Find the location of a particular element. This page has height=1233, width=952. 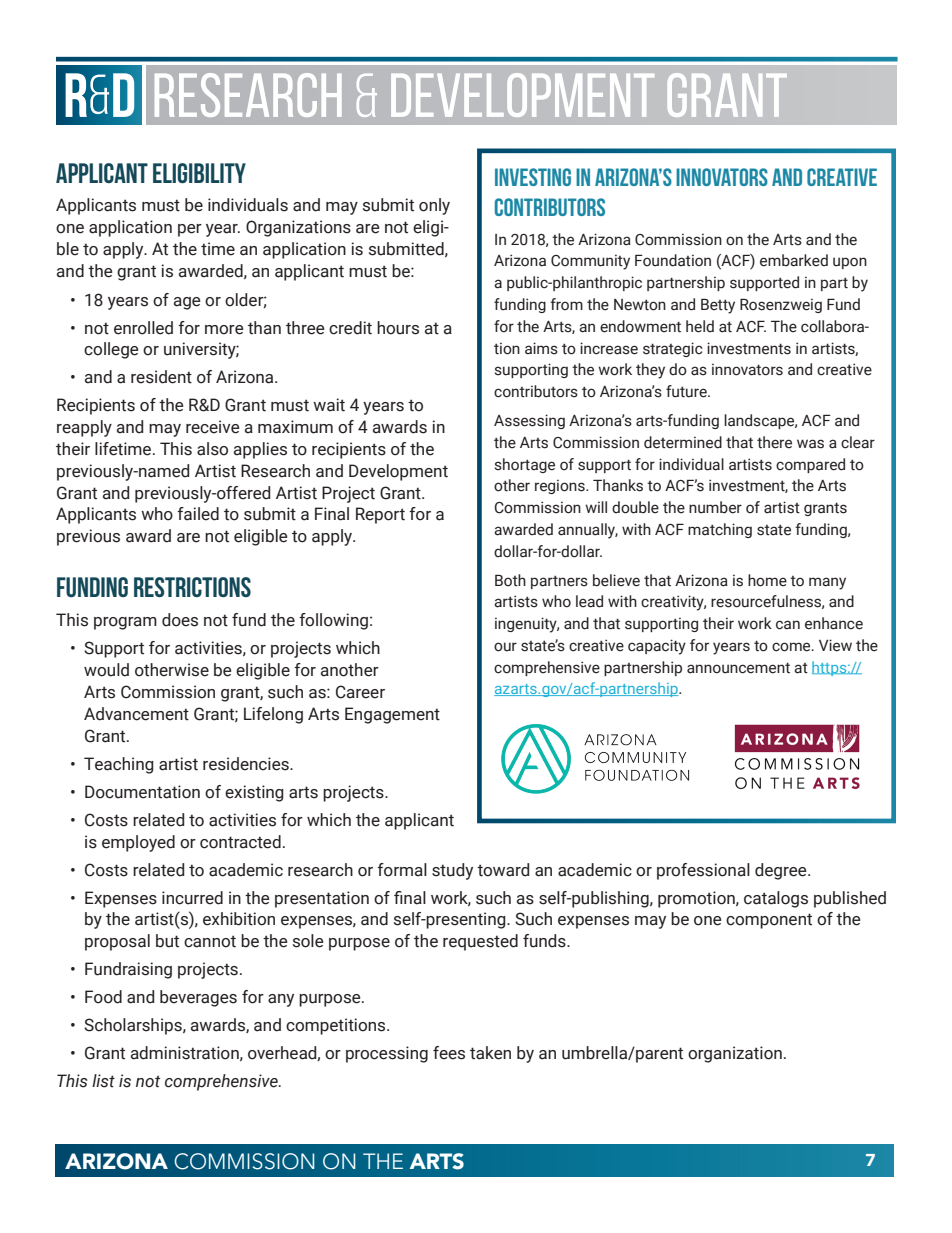

embarked is located at coordinates (794, 260).
